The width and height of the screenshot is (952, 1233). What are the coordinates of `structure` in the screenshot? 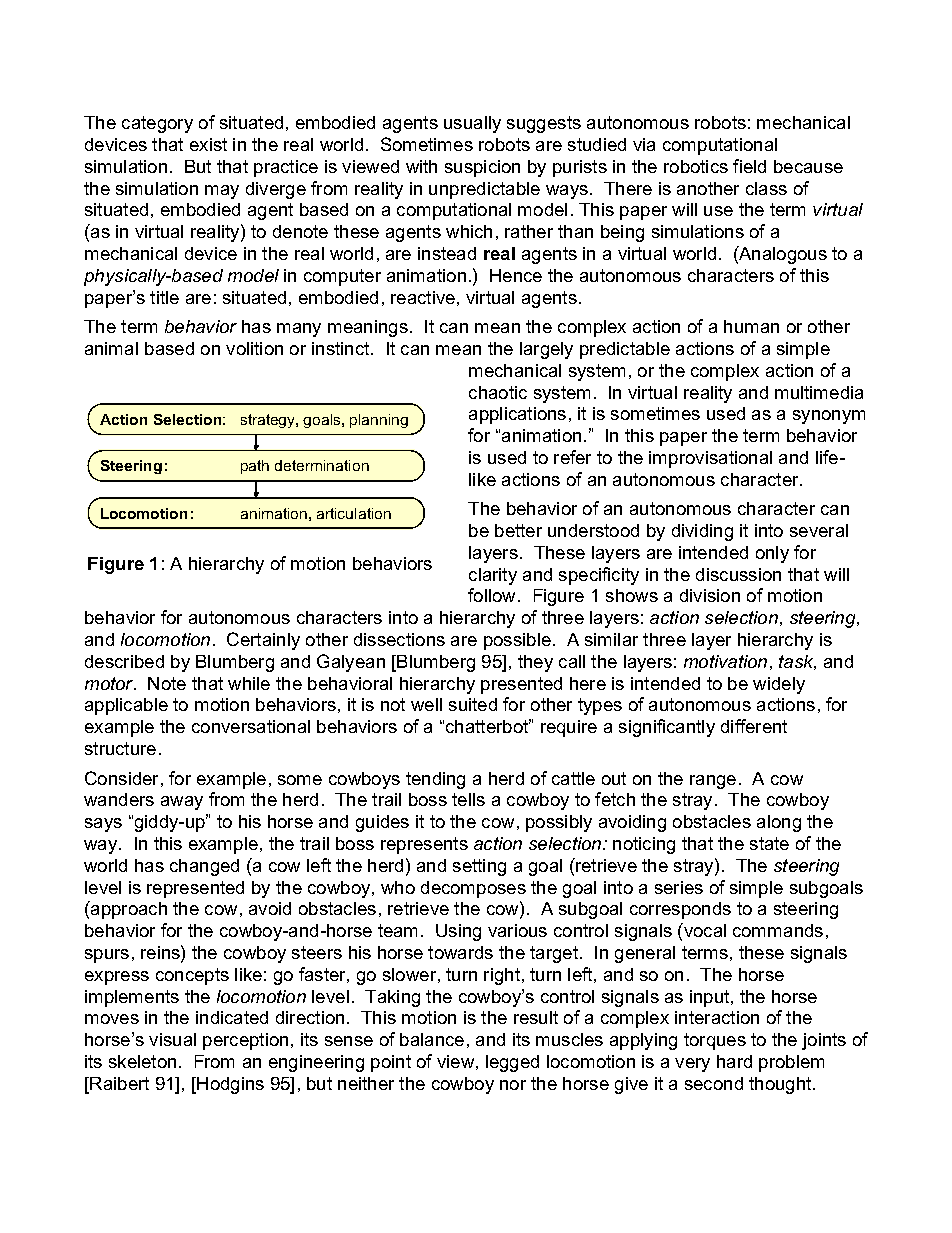 It's located at (120, 748).
